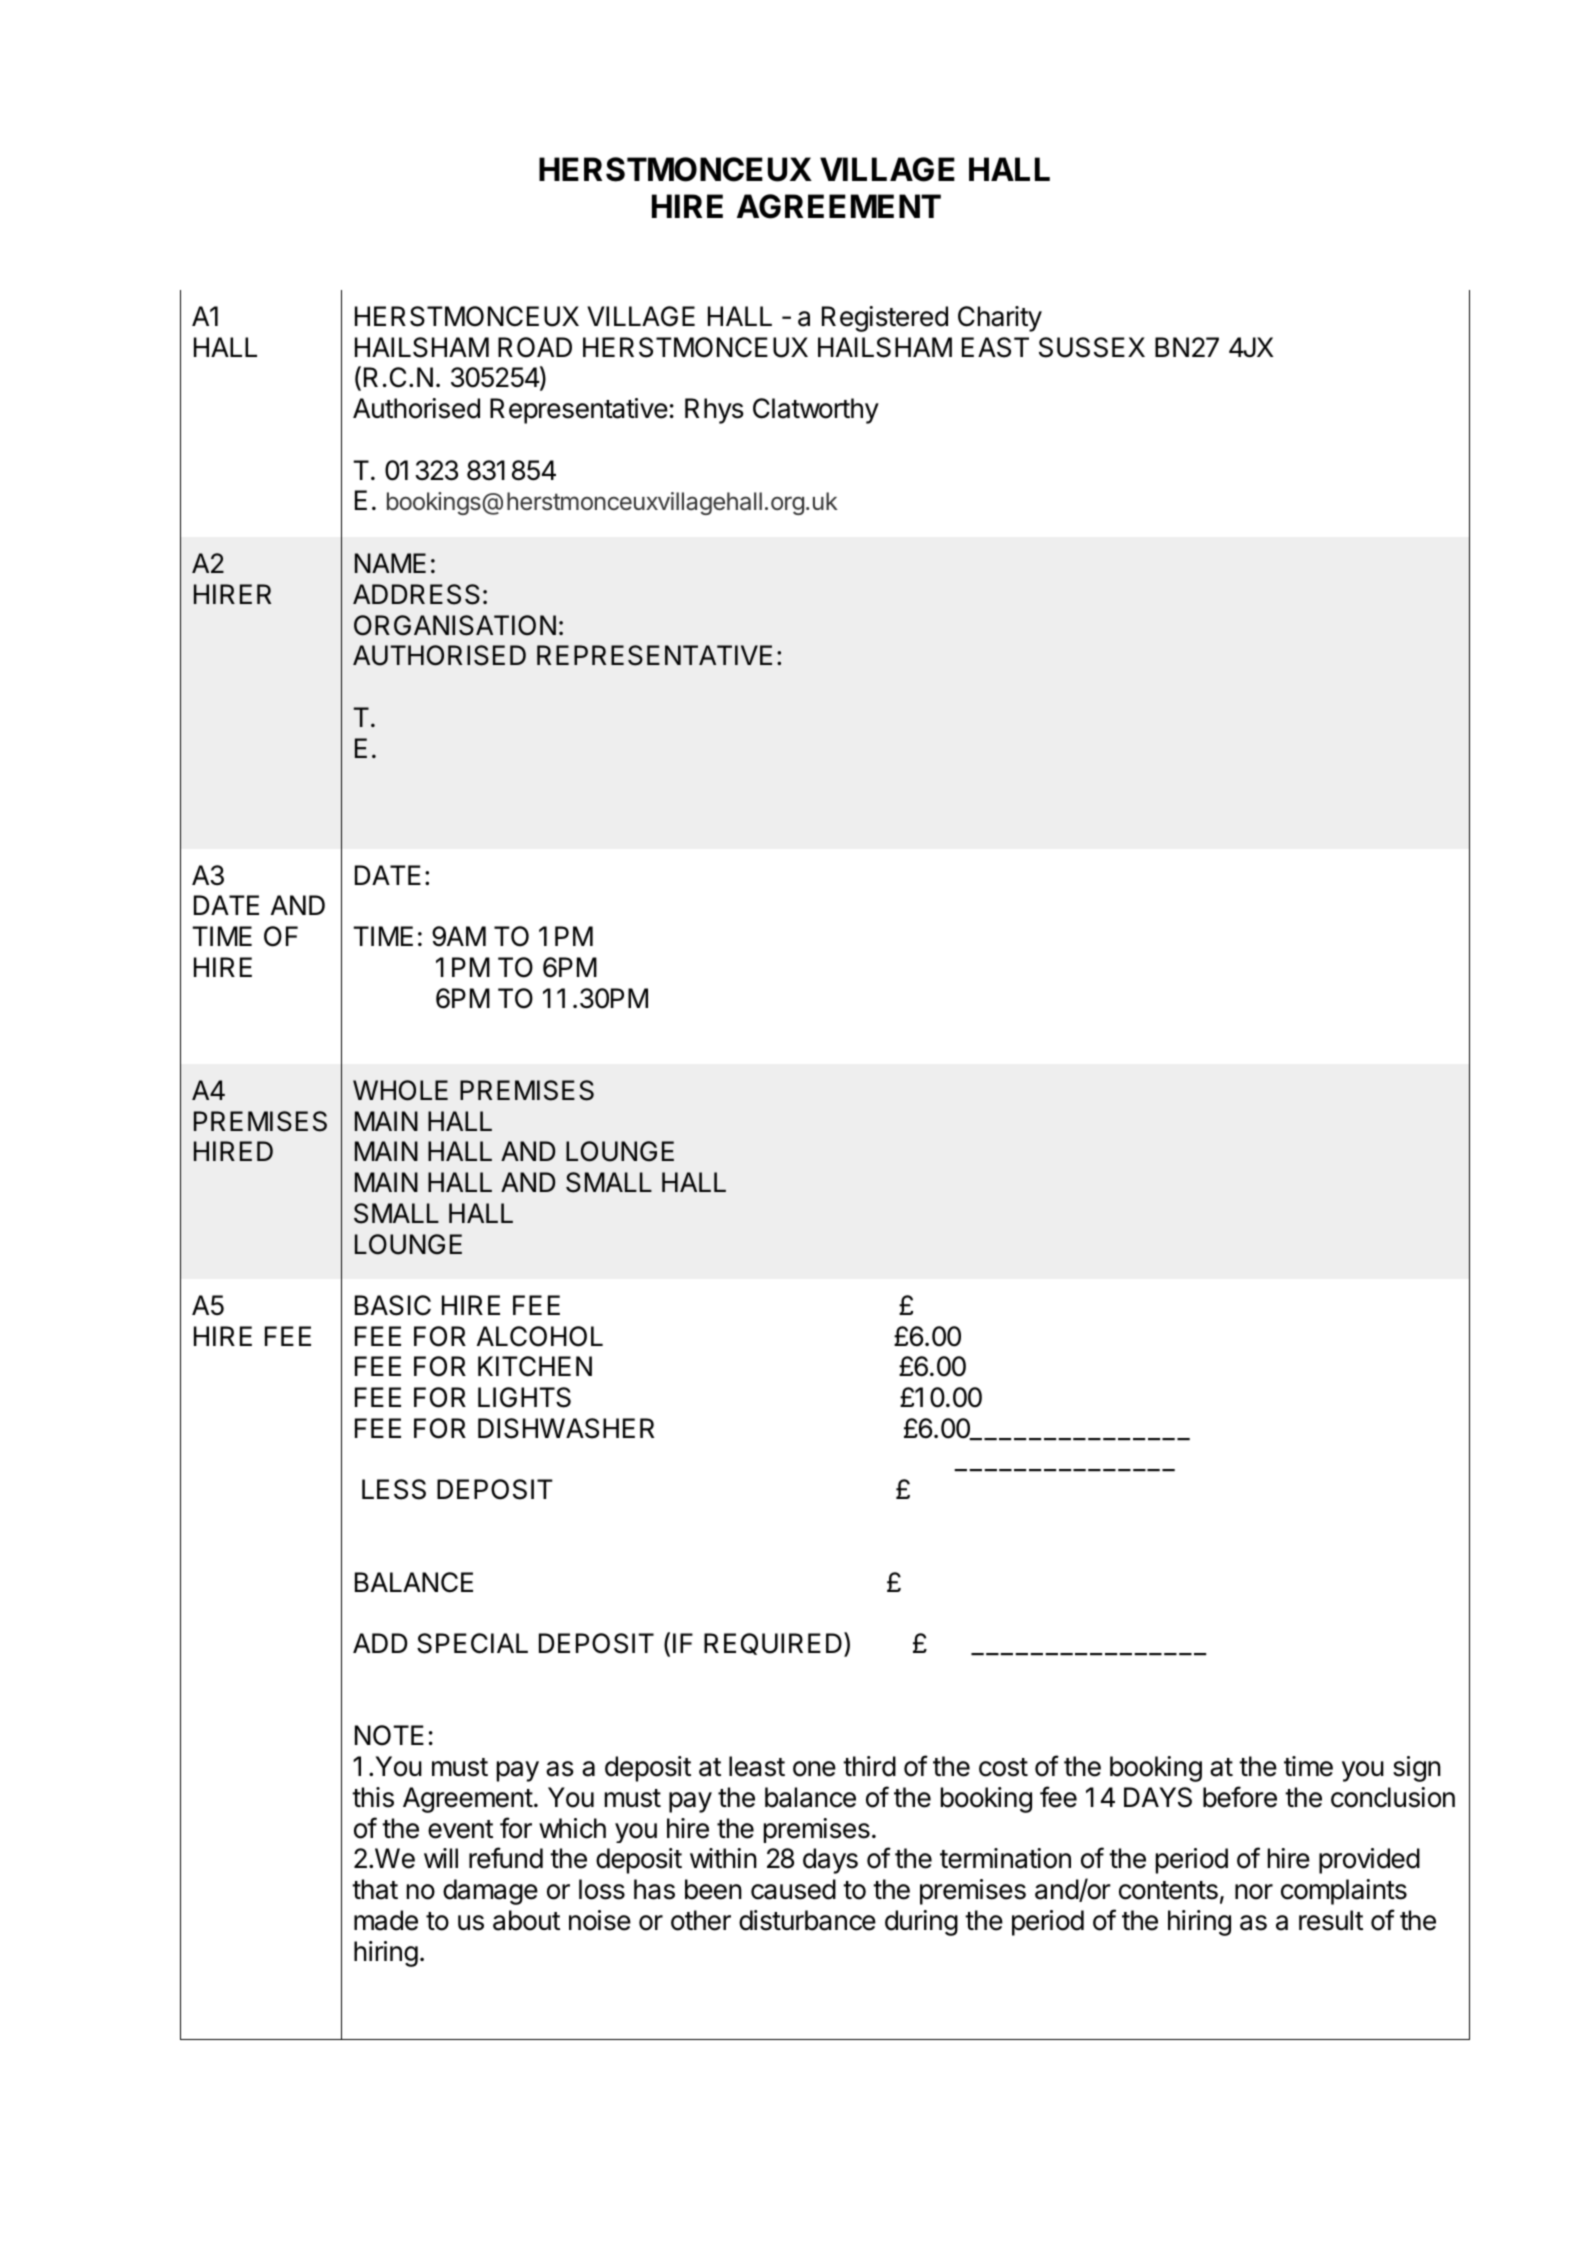 This image has height=2251, width=1591. Describe the element at coordinates (535, 1366) in the image. I see `KITCHEN` at that location.
